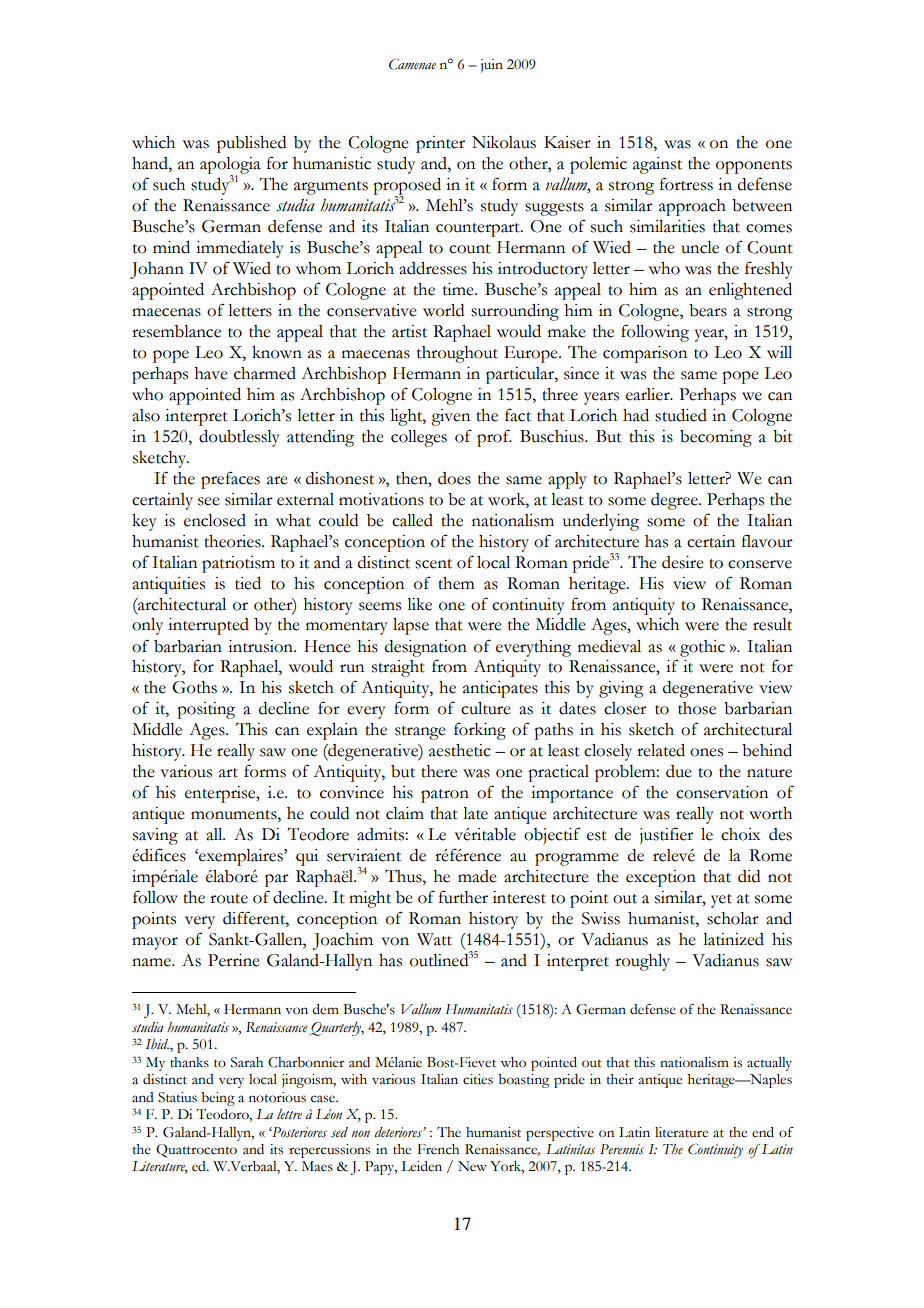  Describe the element at coordinates (196, 1151) in the image. I see `Quattrocento` at that location.
